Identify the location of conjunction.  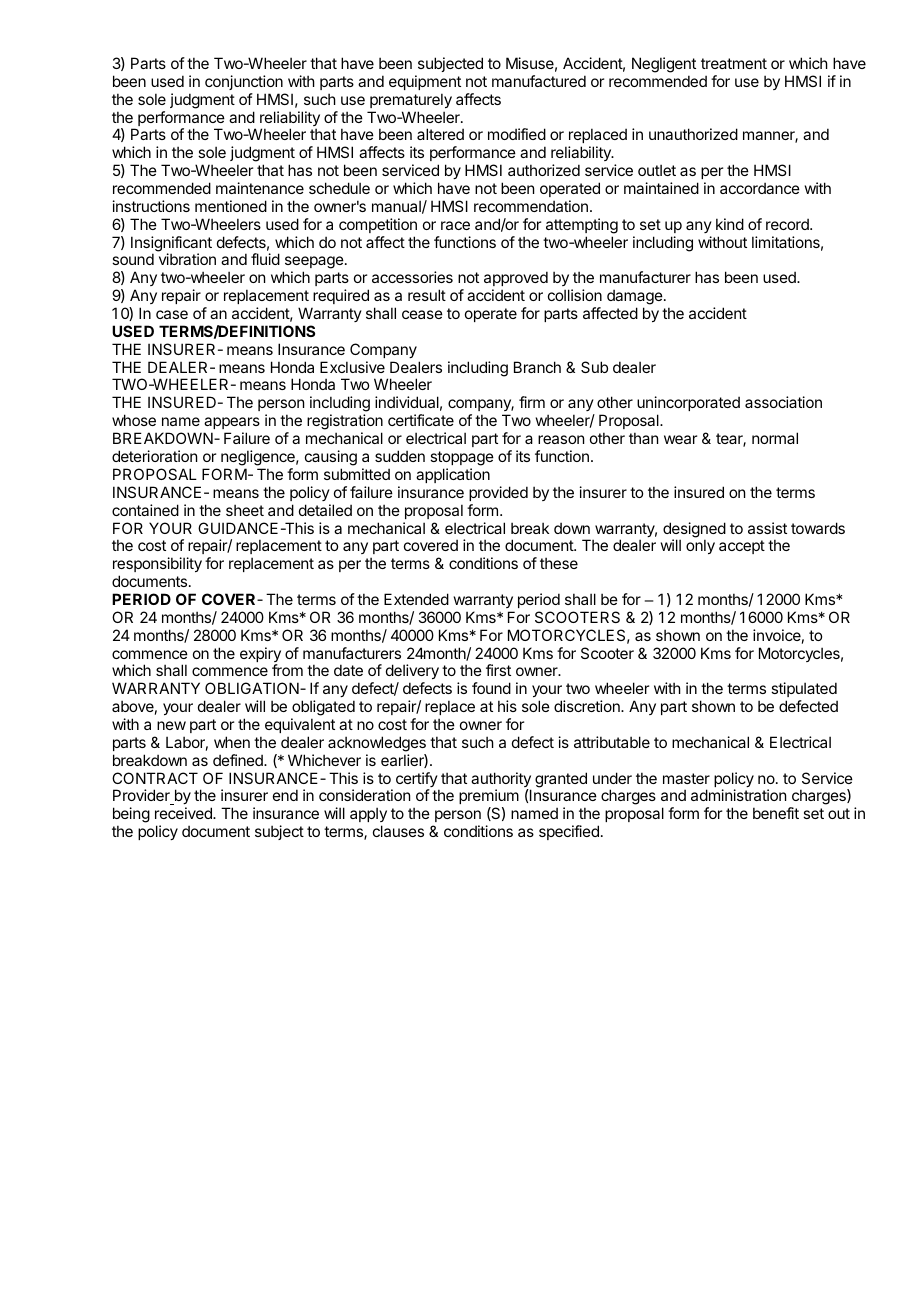
(244, 82).
